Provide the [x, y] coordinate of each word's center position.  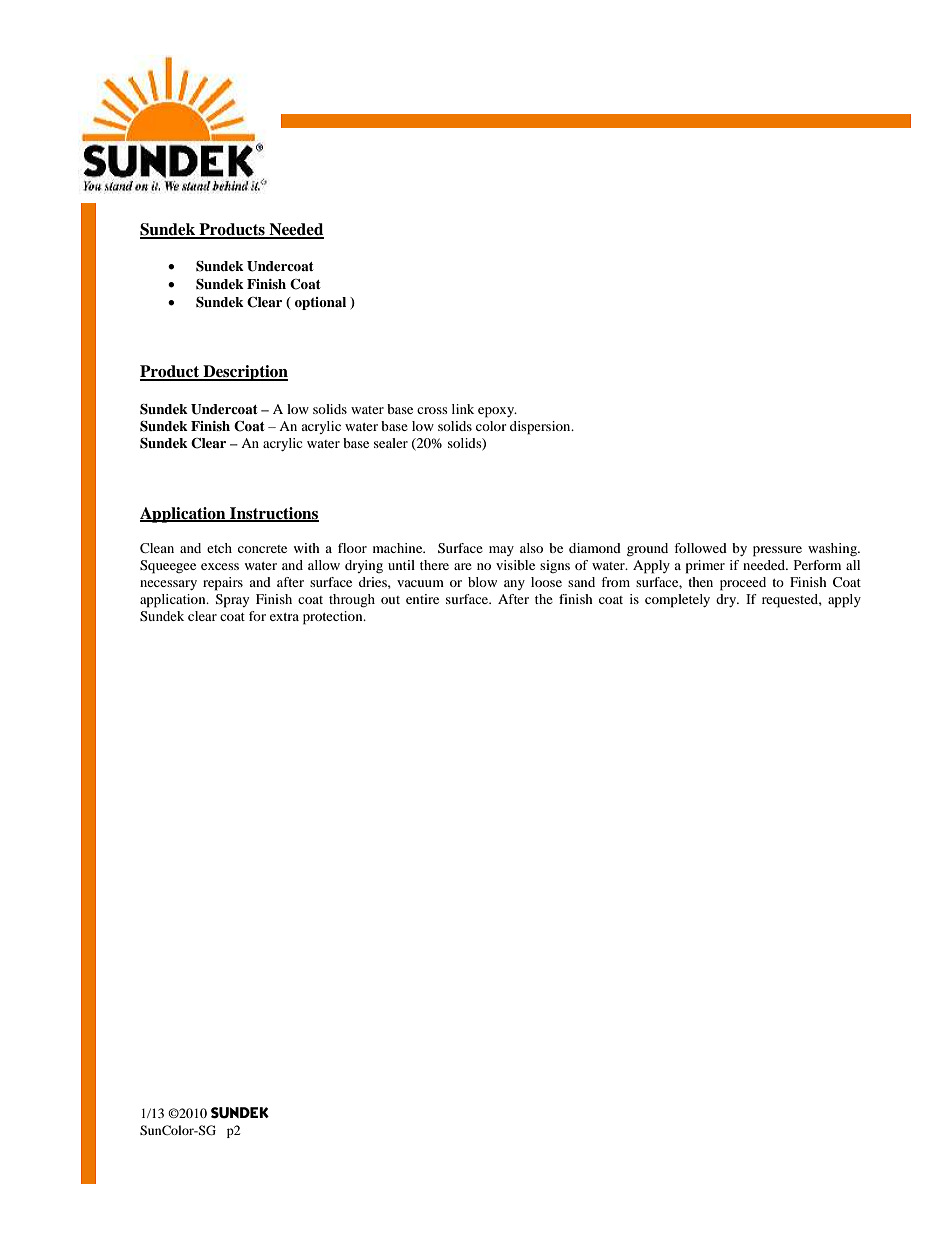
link [463, 409]
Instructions [273, 514]
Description [244, 373]
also [531, 548]
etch [219, 548]
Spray [232, 601]
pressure [777, 551]
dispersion [541, 428]
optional [320, 303]
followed [700, 548]
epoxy [497, 412]
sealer [391, 443]
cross [432, 410]
